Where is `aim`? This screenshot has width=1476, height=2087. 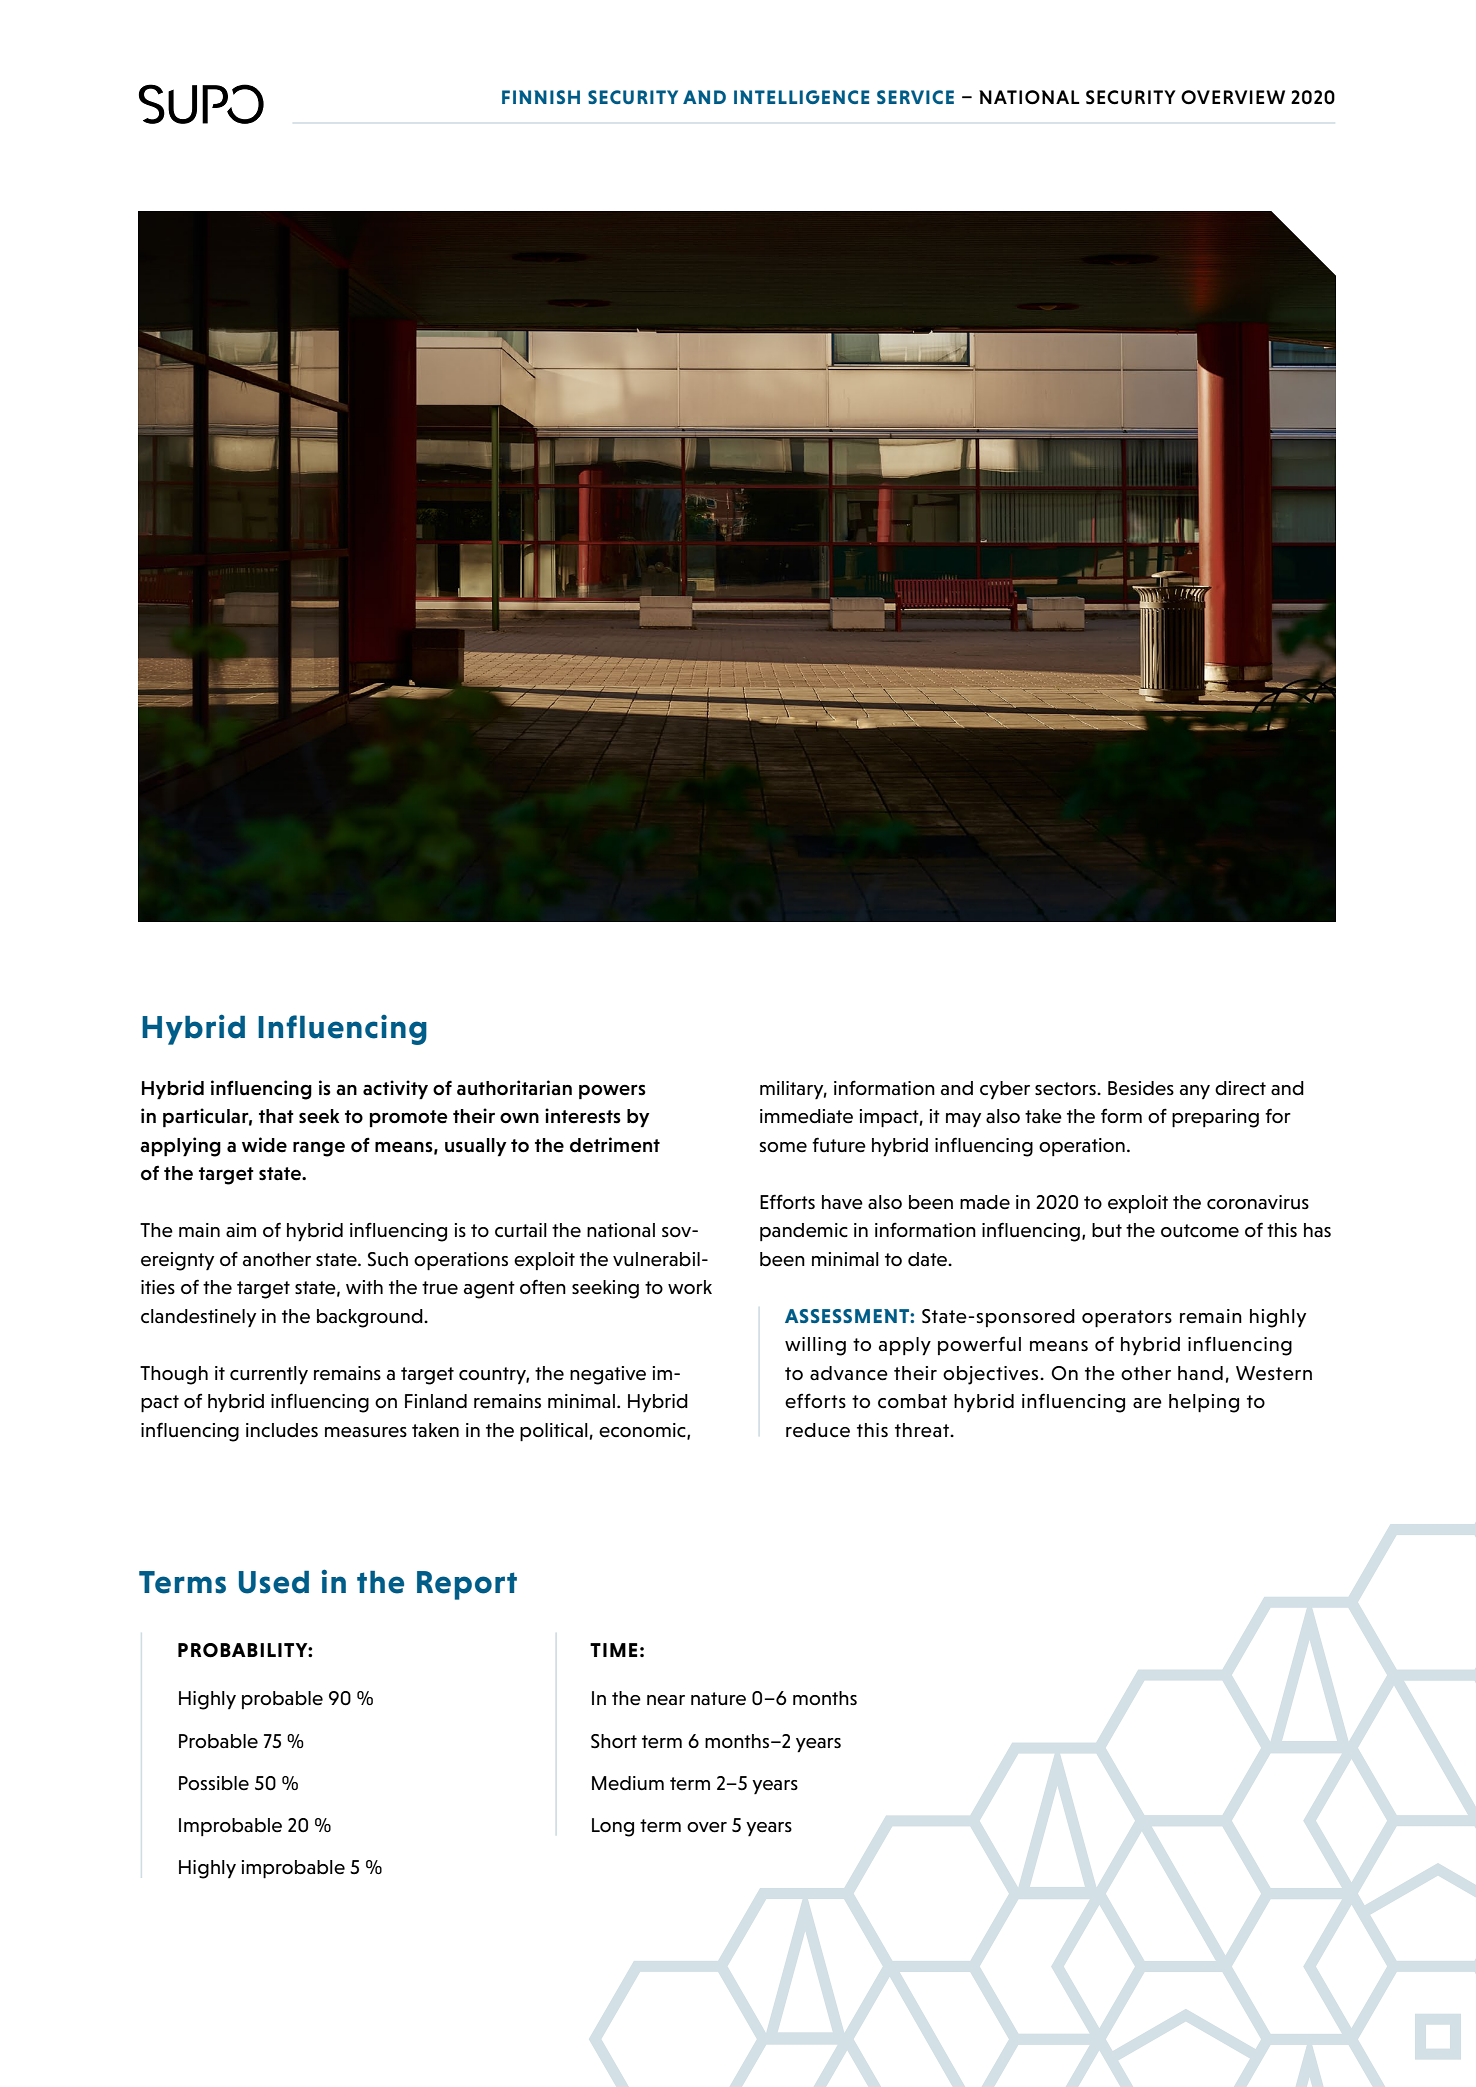 aim is located at coordinates (241, 1230).
